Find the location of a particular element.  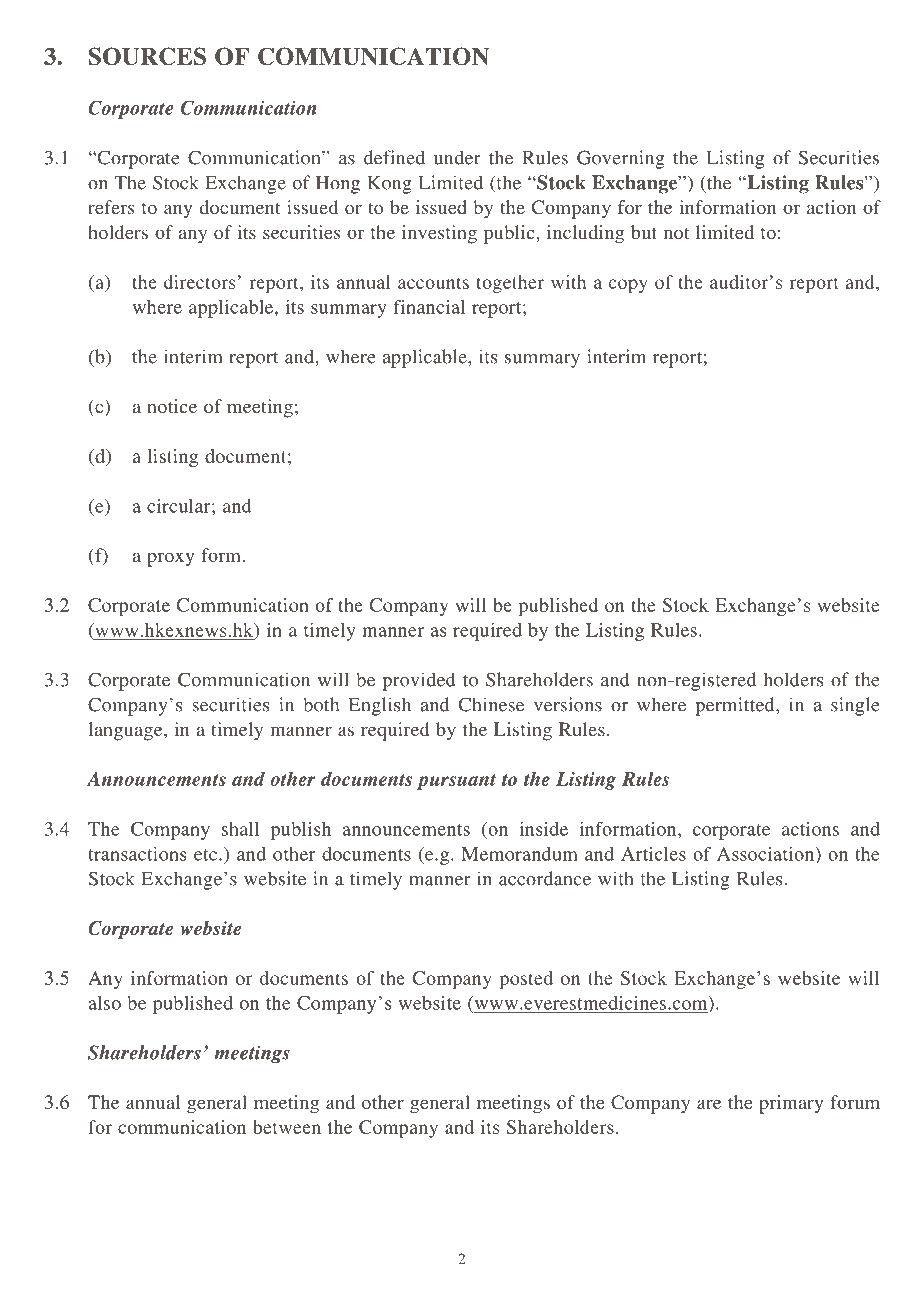

provided is located at coordinates (419, 681).
